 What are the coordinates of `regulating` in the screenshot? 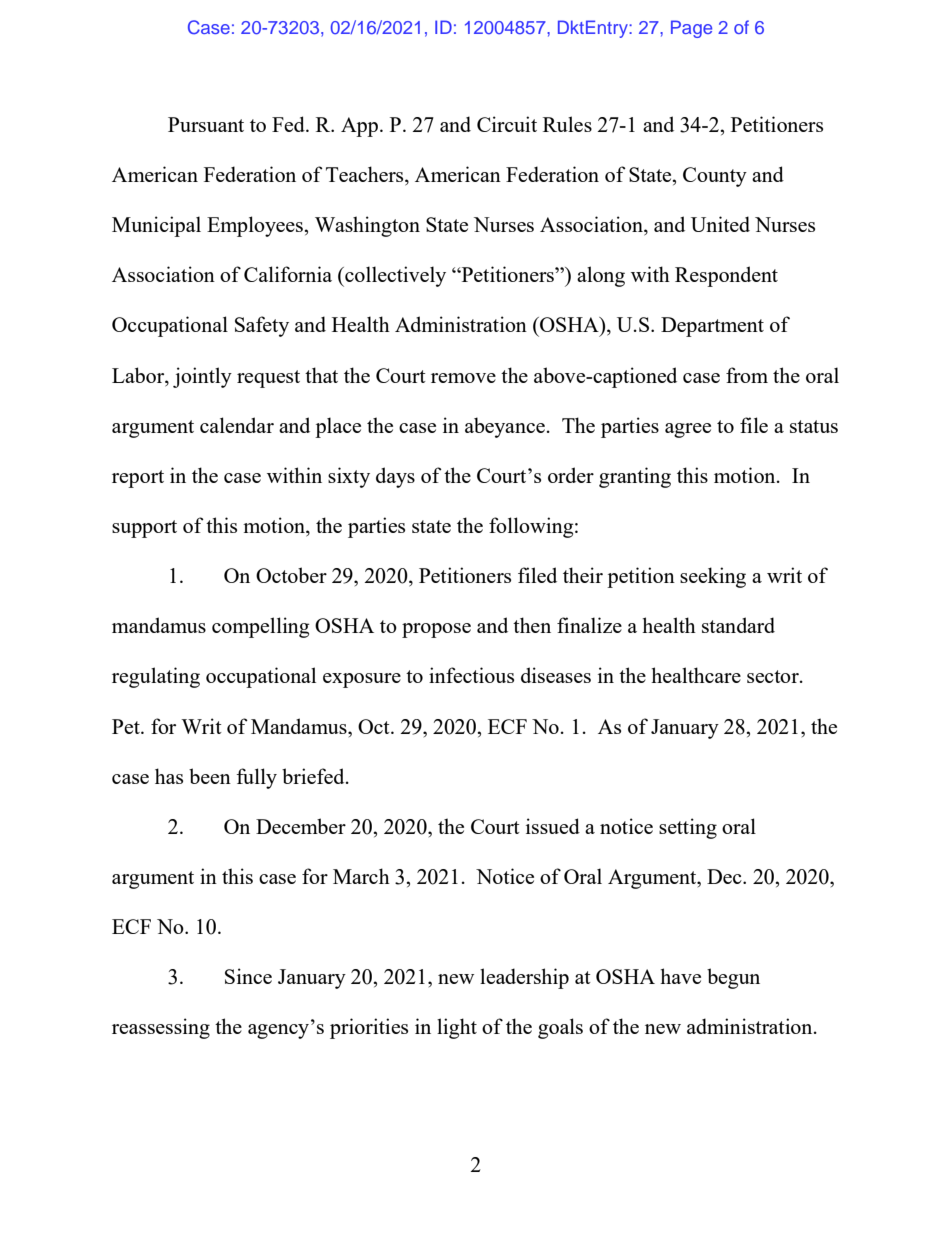 It's located at (156, 677).
